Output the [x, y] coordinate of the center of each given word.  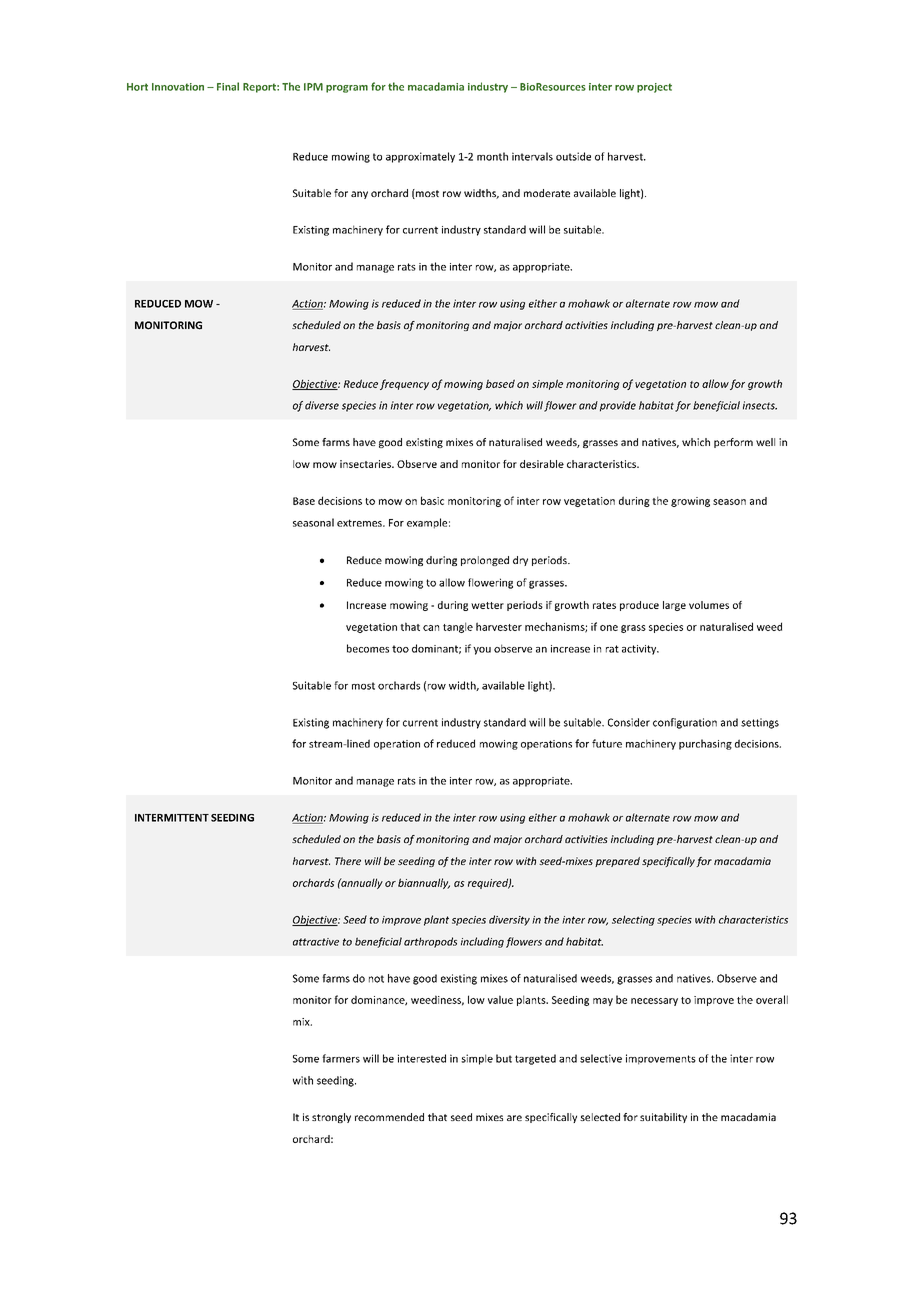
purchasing [705, 744]
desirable [542, 464]
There [348, 861]
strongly [331, 1118]
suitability [663, 1118]
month [492, 156]
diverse [322, 405]
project [654, 88]
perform [733, 443]
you [482, 651]
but [504, 1058]
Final [228, 86]
